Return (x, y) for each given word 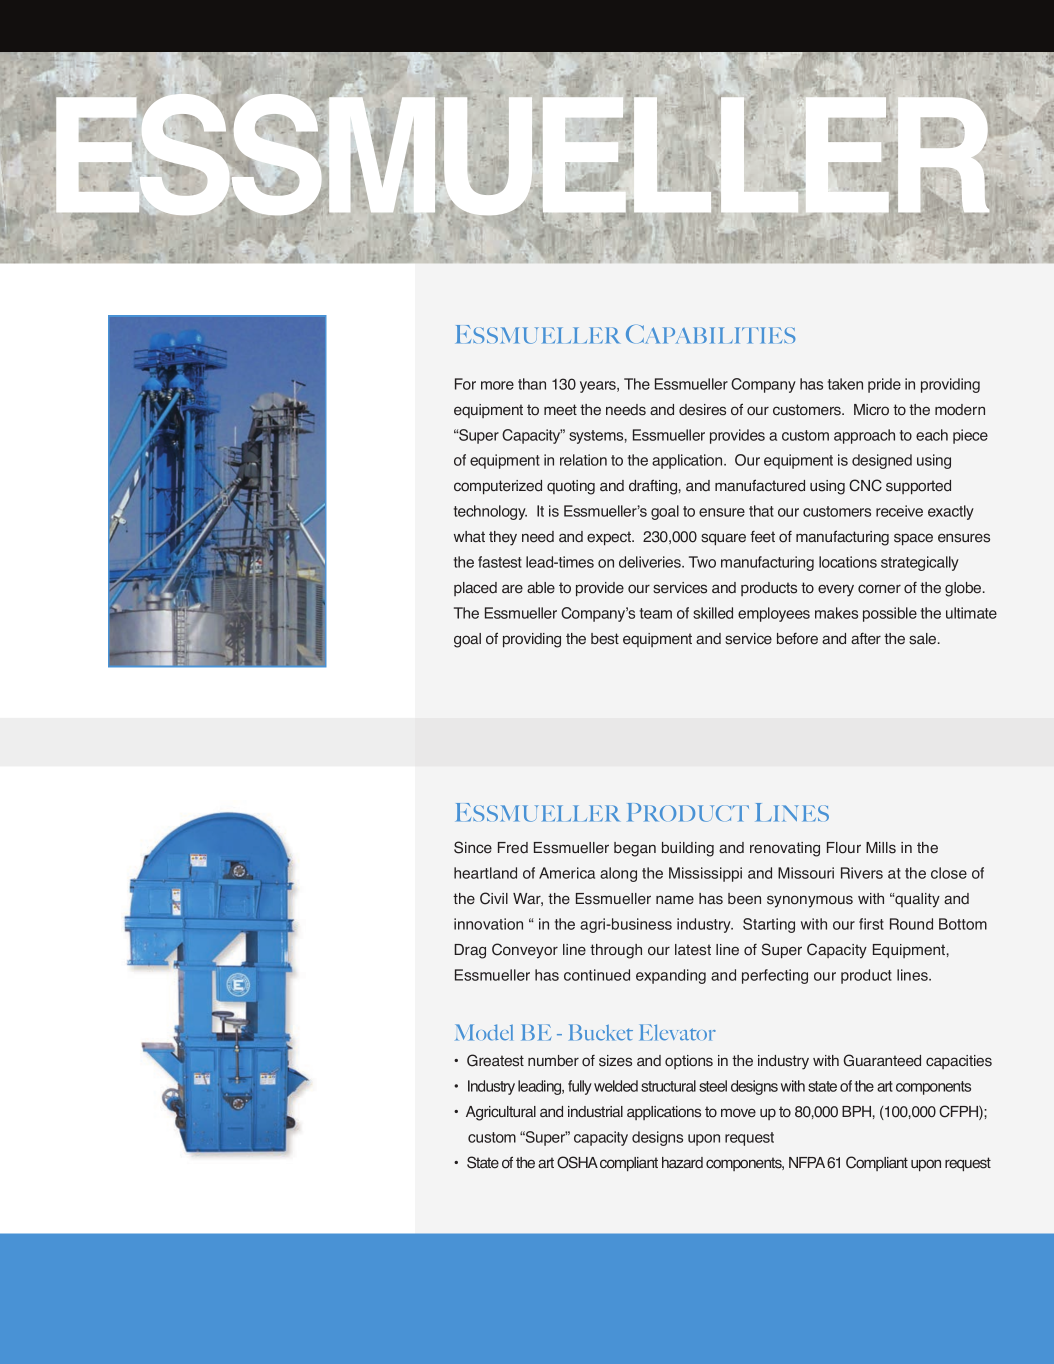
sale (924, 639)
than (532, 384)
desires (702, 410)
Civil (494, 898)
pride (884, 385)
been (744, 899)
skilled (713, 613)
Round (911, 924)
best (605, 639)
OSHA (577, 1162)
